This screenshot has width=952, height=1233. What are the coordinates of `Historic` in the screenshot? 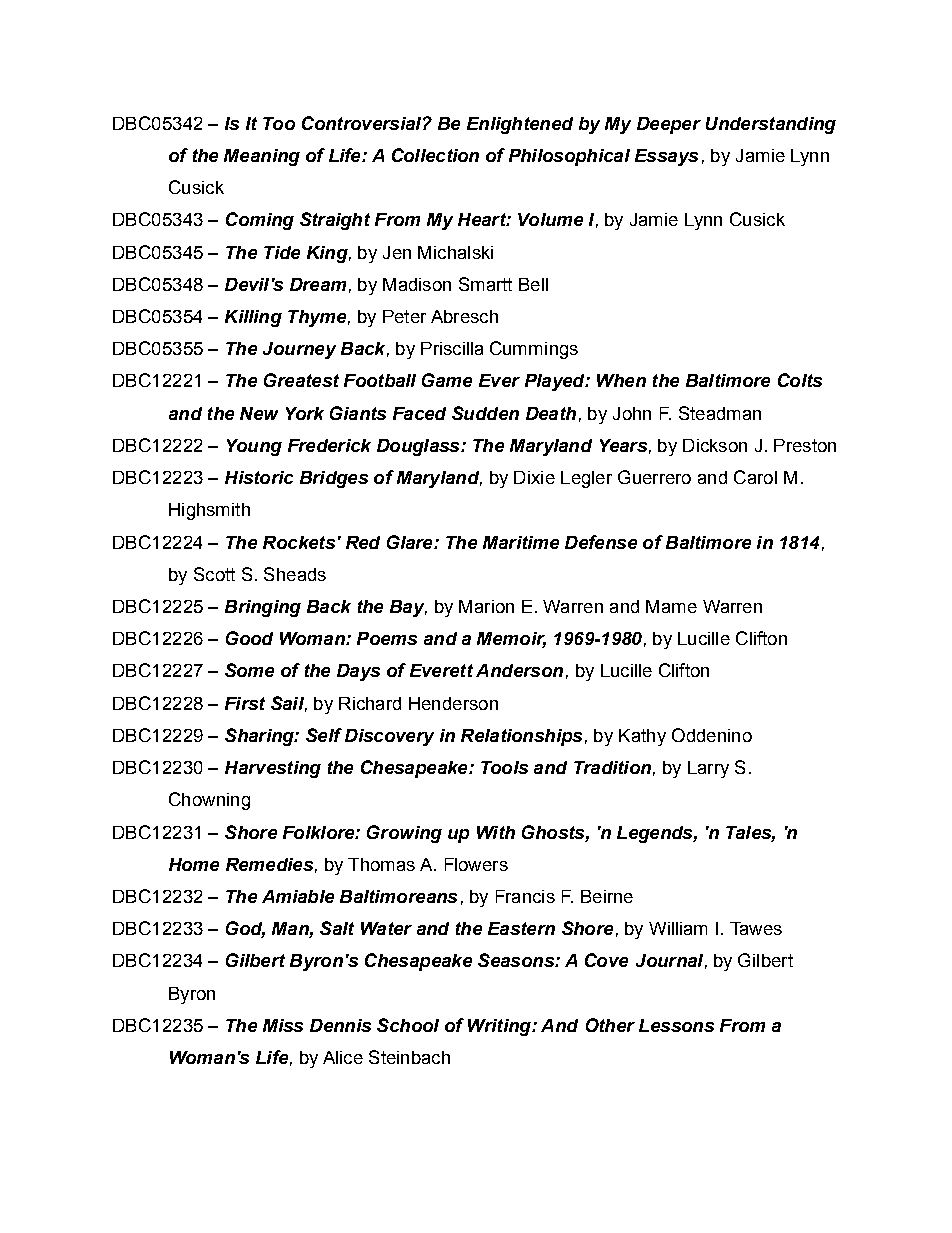 It's located at (259, 477).
